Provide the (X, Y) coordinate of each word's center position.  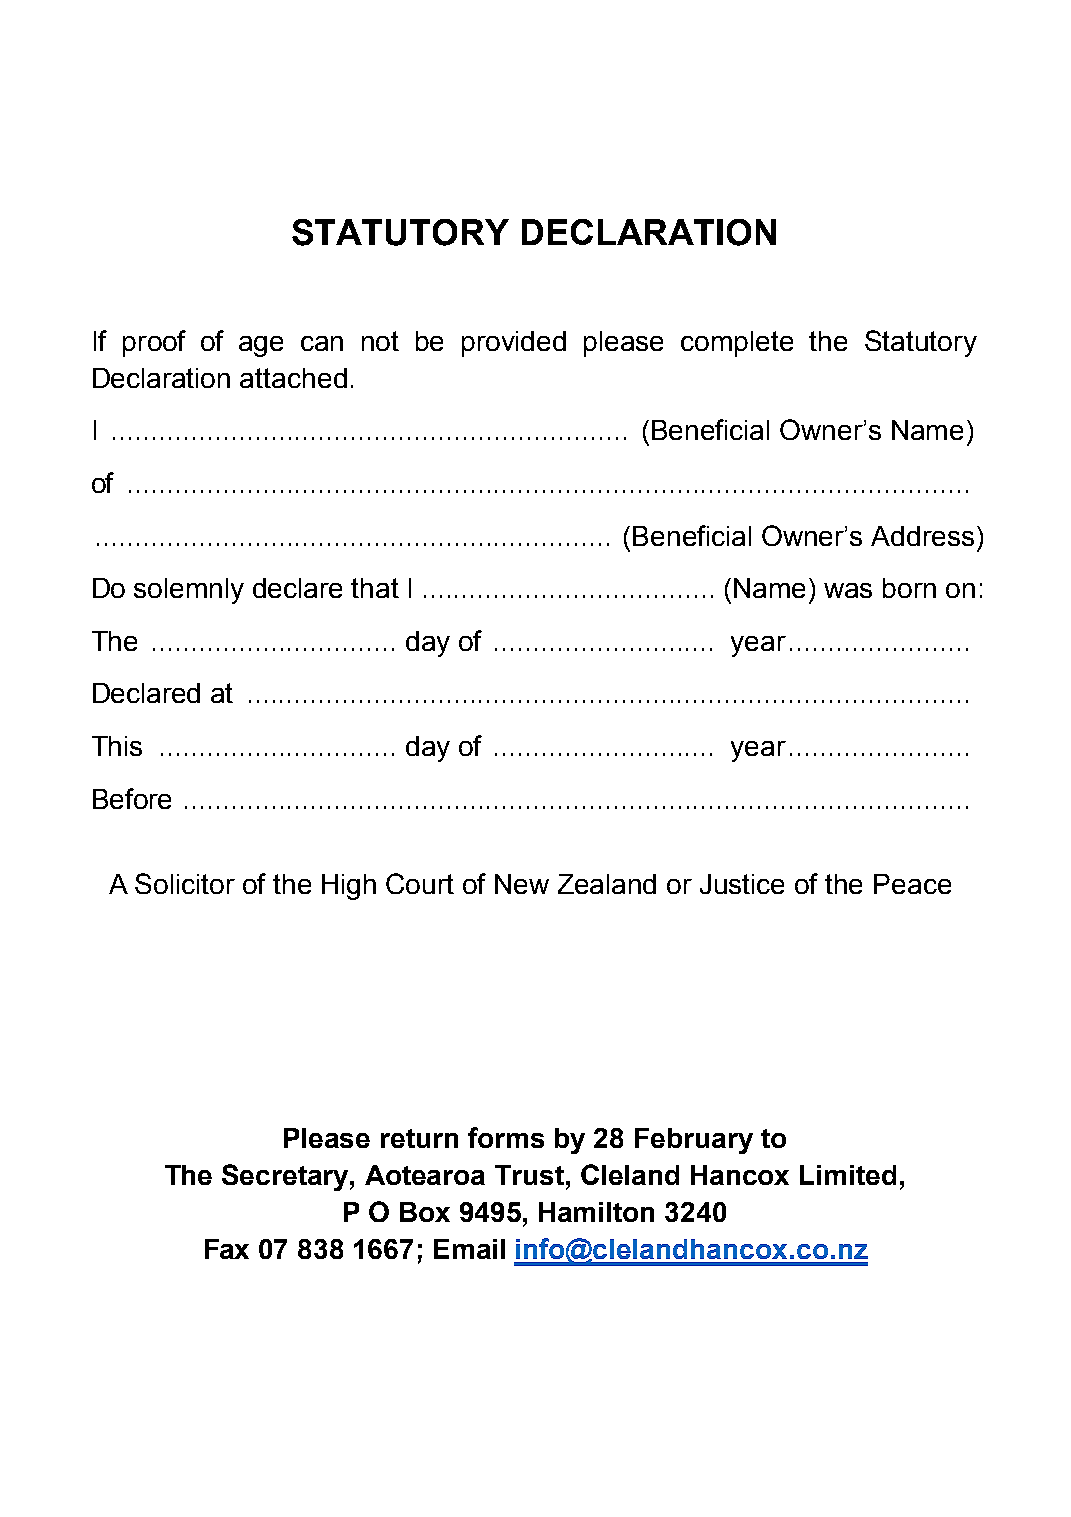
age (261, 346)
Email (469, 1249)
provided (514, 344)
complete (737, 344)
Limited (848, 1175)
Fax (227, 1249)
